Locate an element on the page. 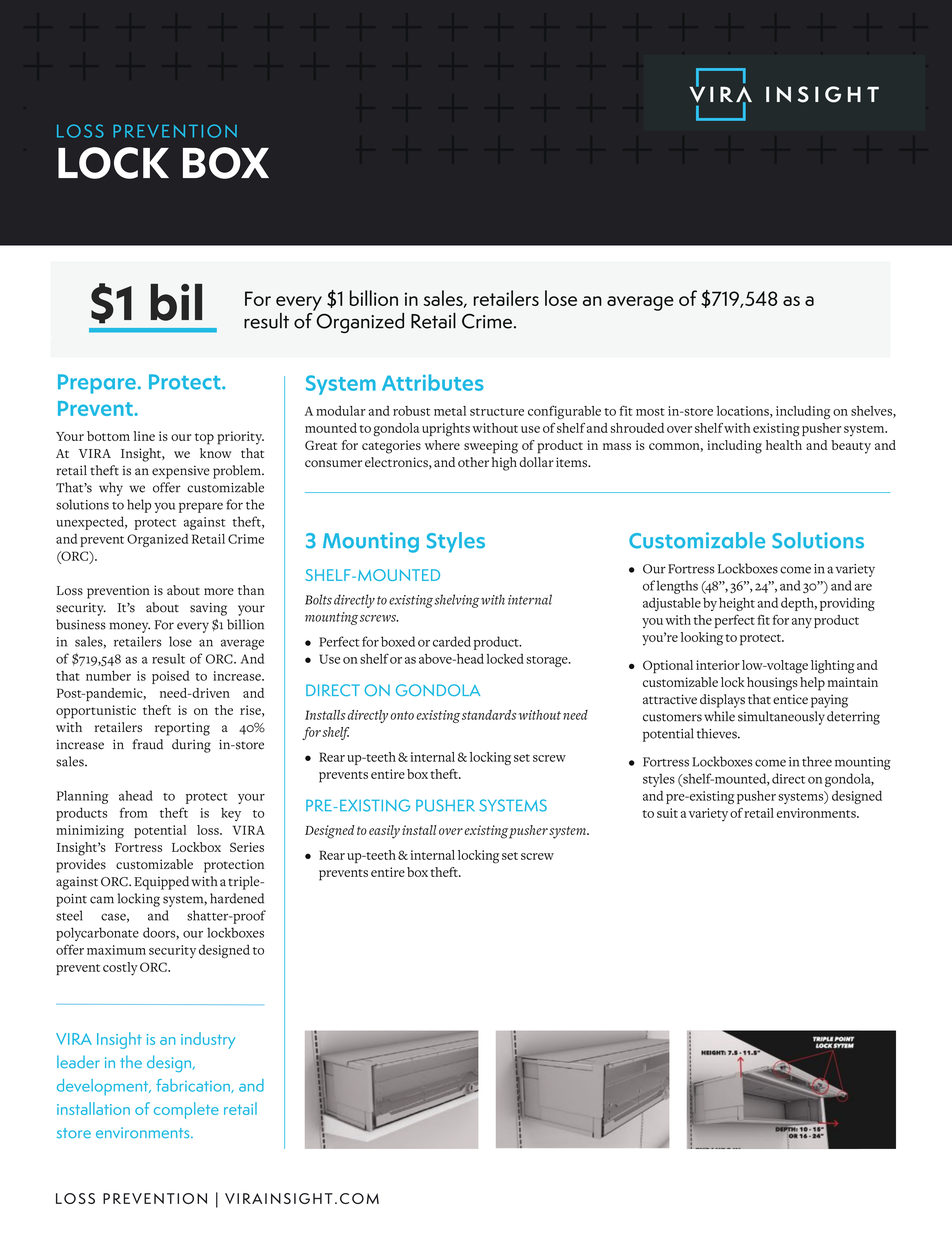 This image has width=952, height=1233. more is located at coordinates (219, 591).
